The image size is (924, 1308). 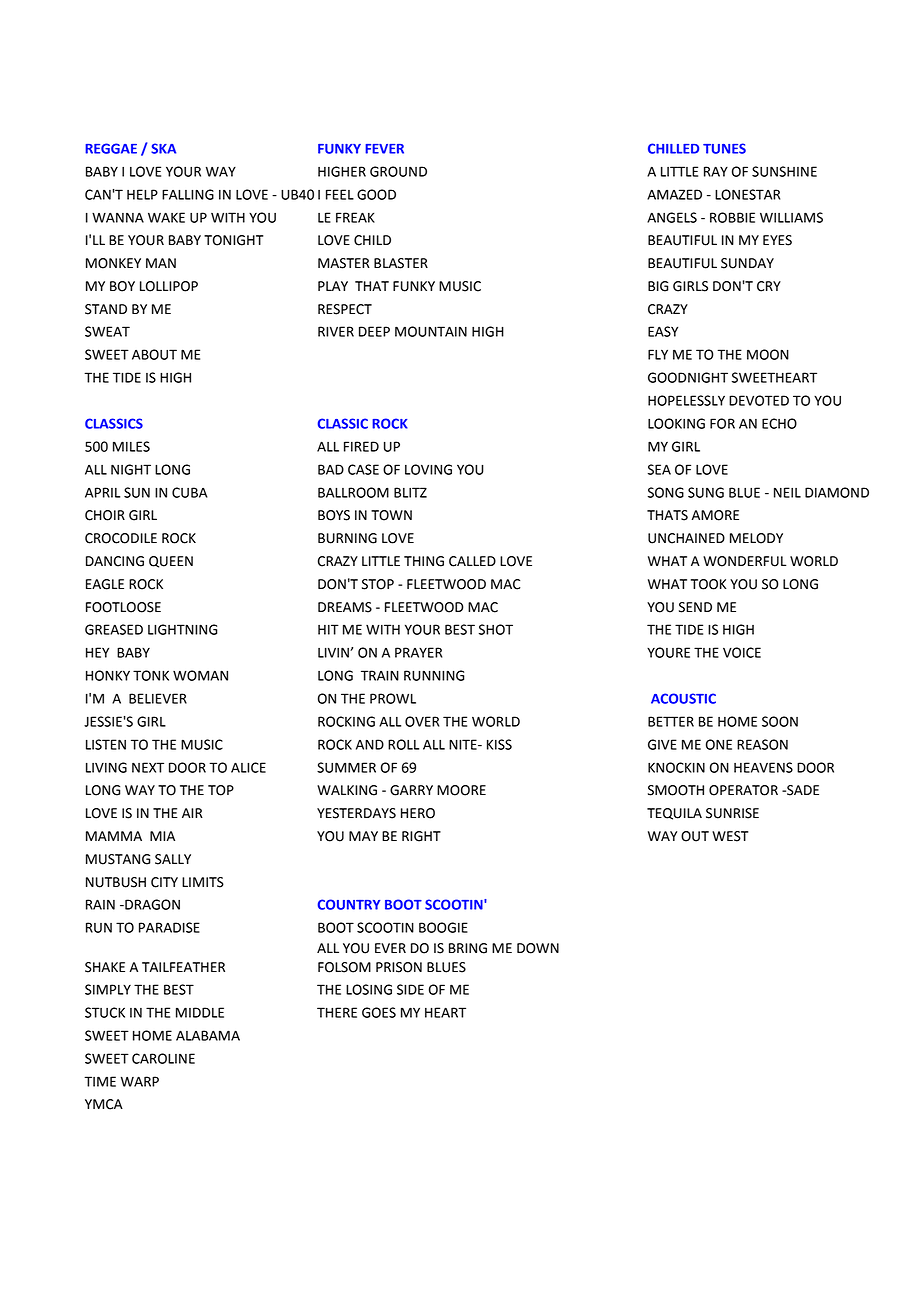 I want to click on SHOT, so click(x=496, y=629).
